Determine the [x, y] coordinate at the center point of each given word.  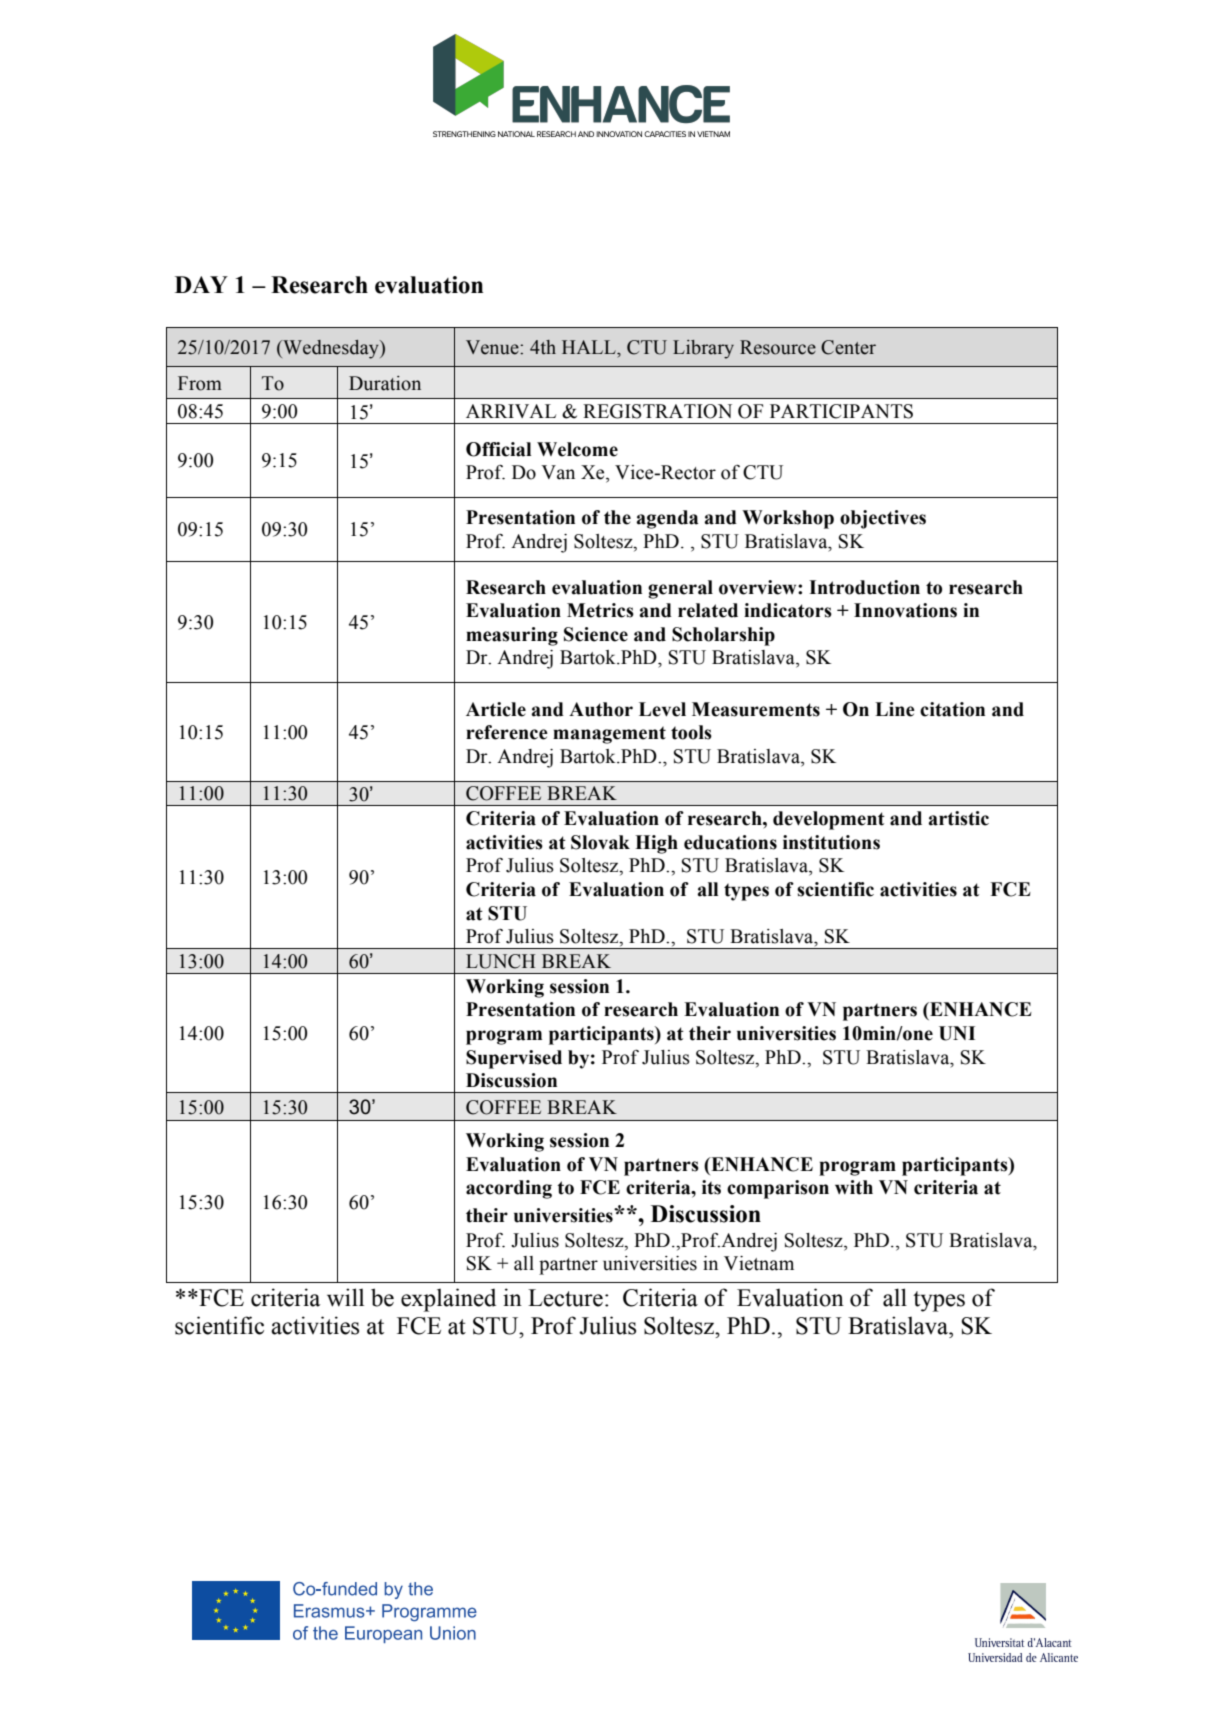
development [829, 820]
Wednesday [331, 349]
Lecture [565, 1298]
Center [848, 347]
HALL [590, 347]
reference [507, 732]
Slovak [600, 842]
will [345, 1297]
